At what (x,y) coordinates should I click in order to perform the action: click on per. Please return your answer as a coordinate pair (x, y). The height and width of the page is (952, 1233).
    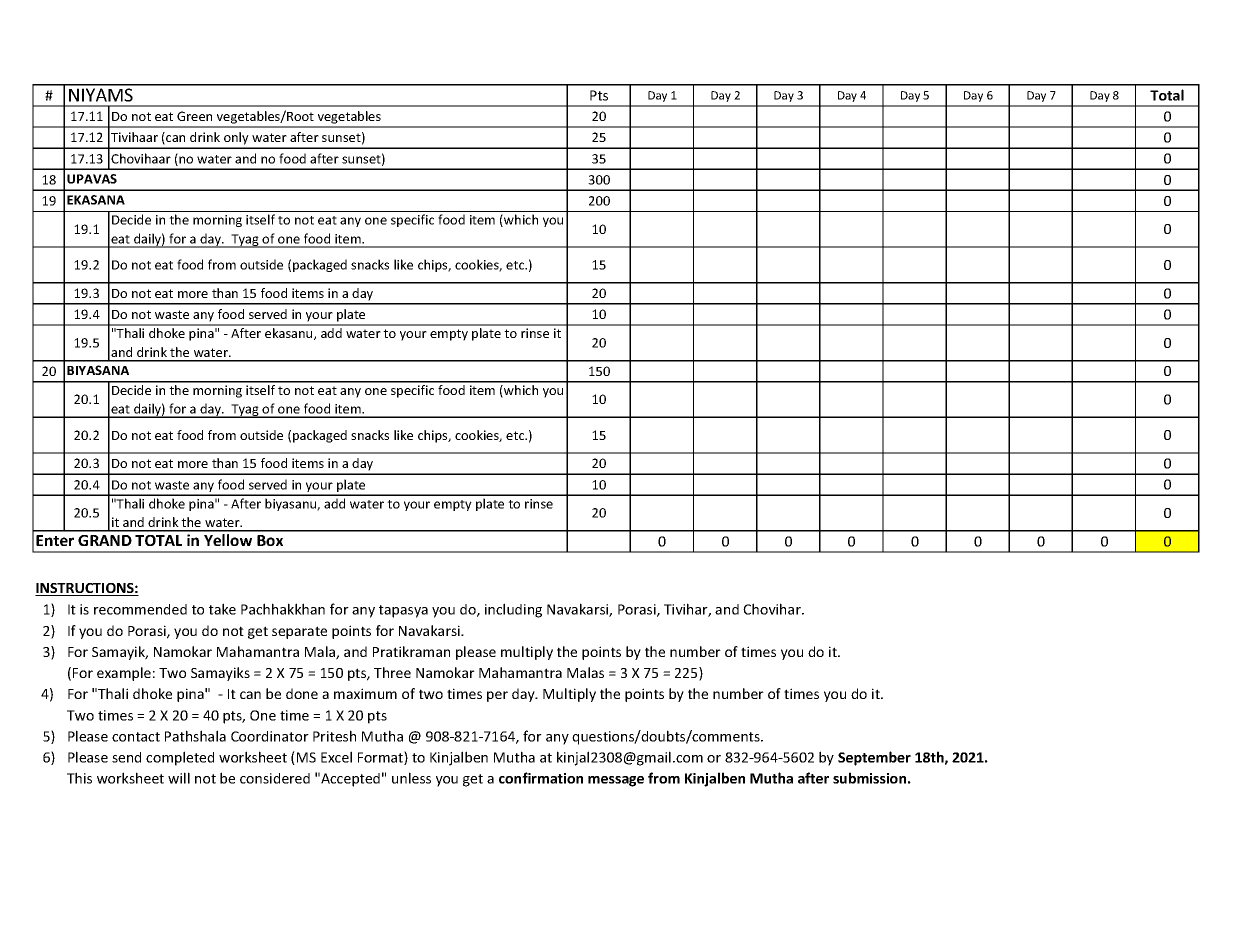
    Looking at the image, I should click on (497, 696).
